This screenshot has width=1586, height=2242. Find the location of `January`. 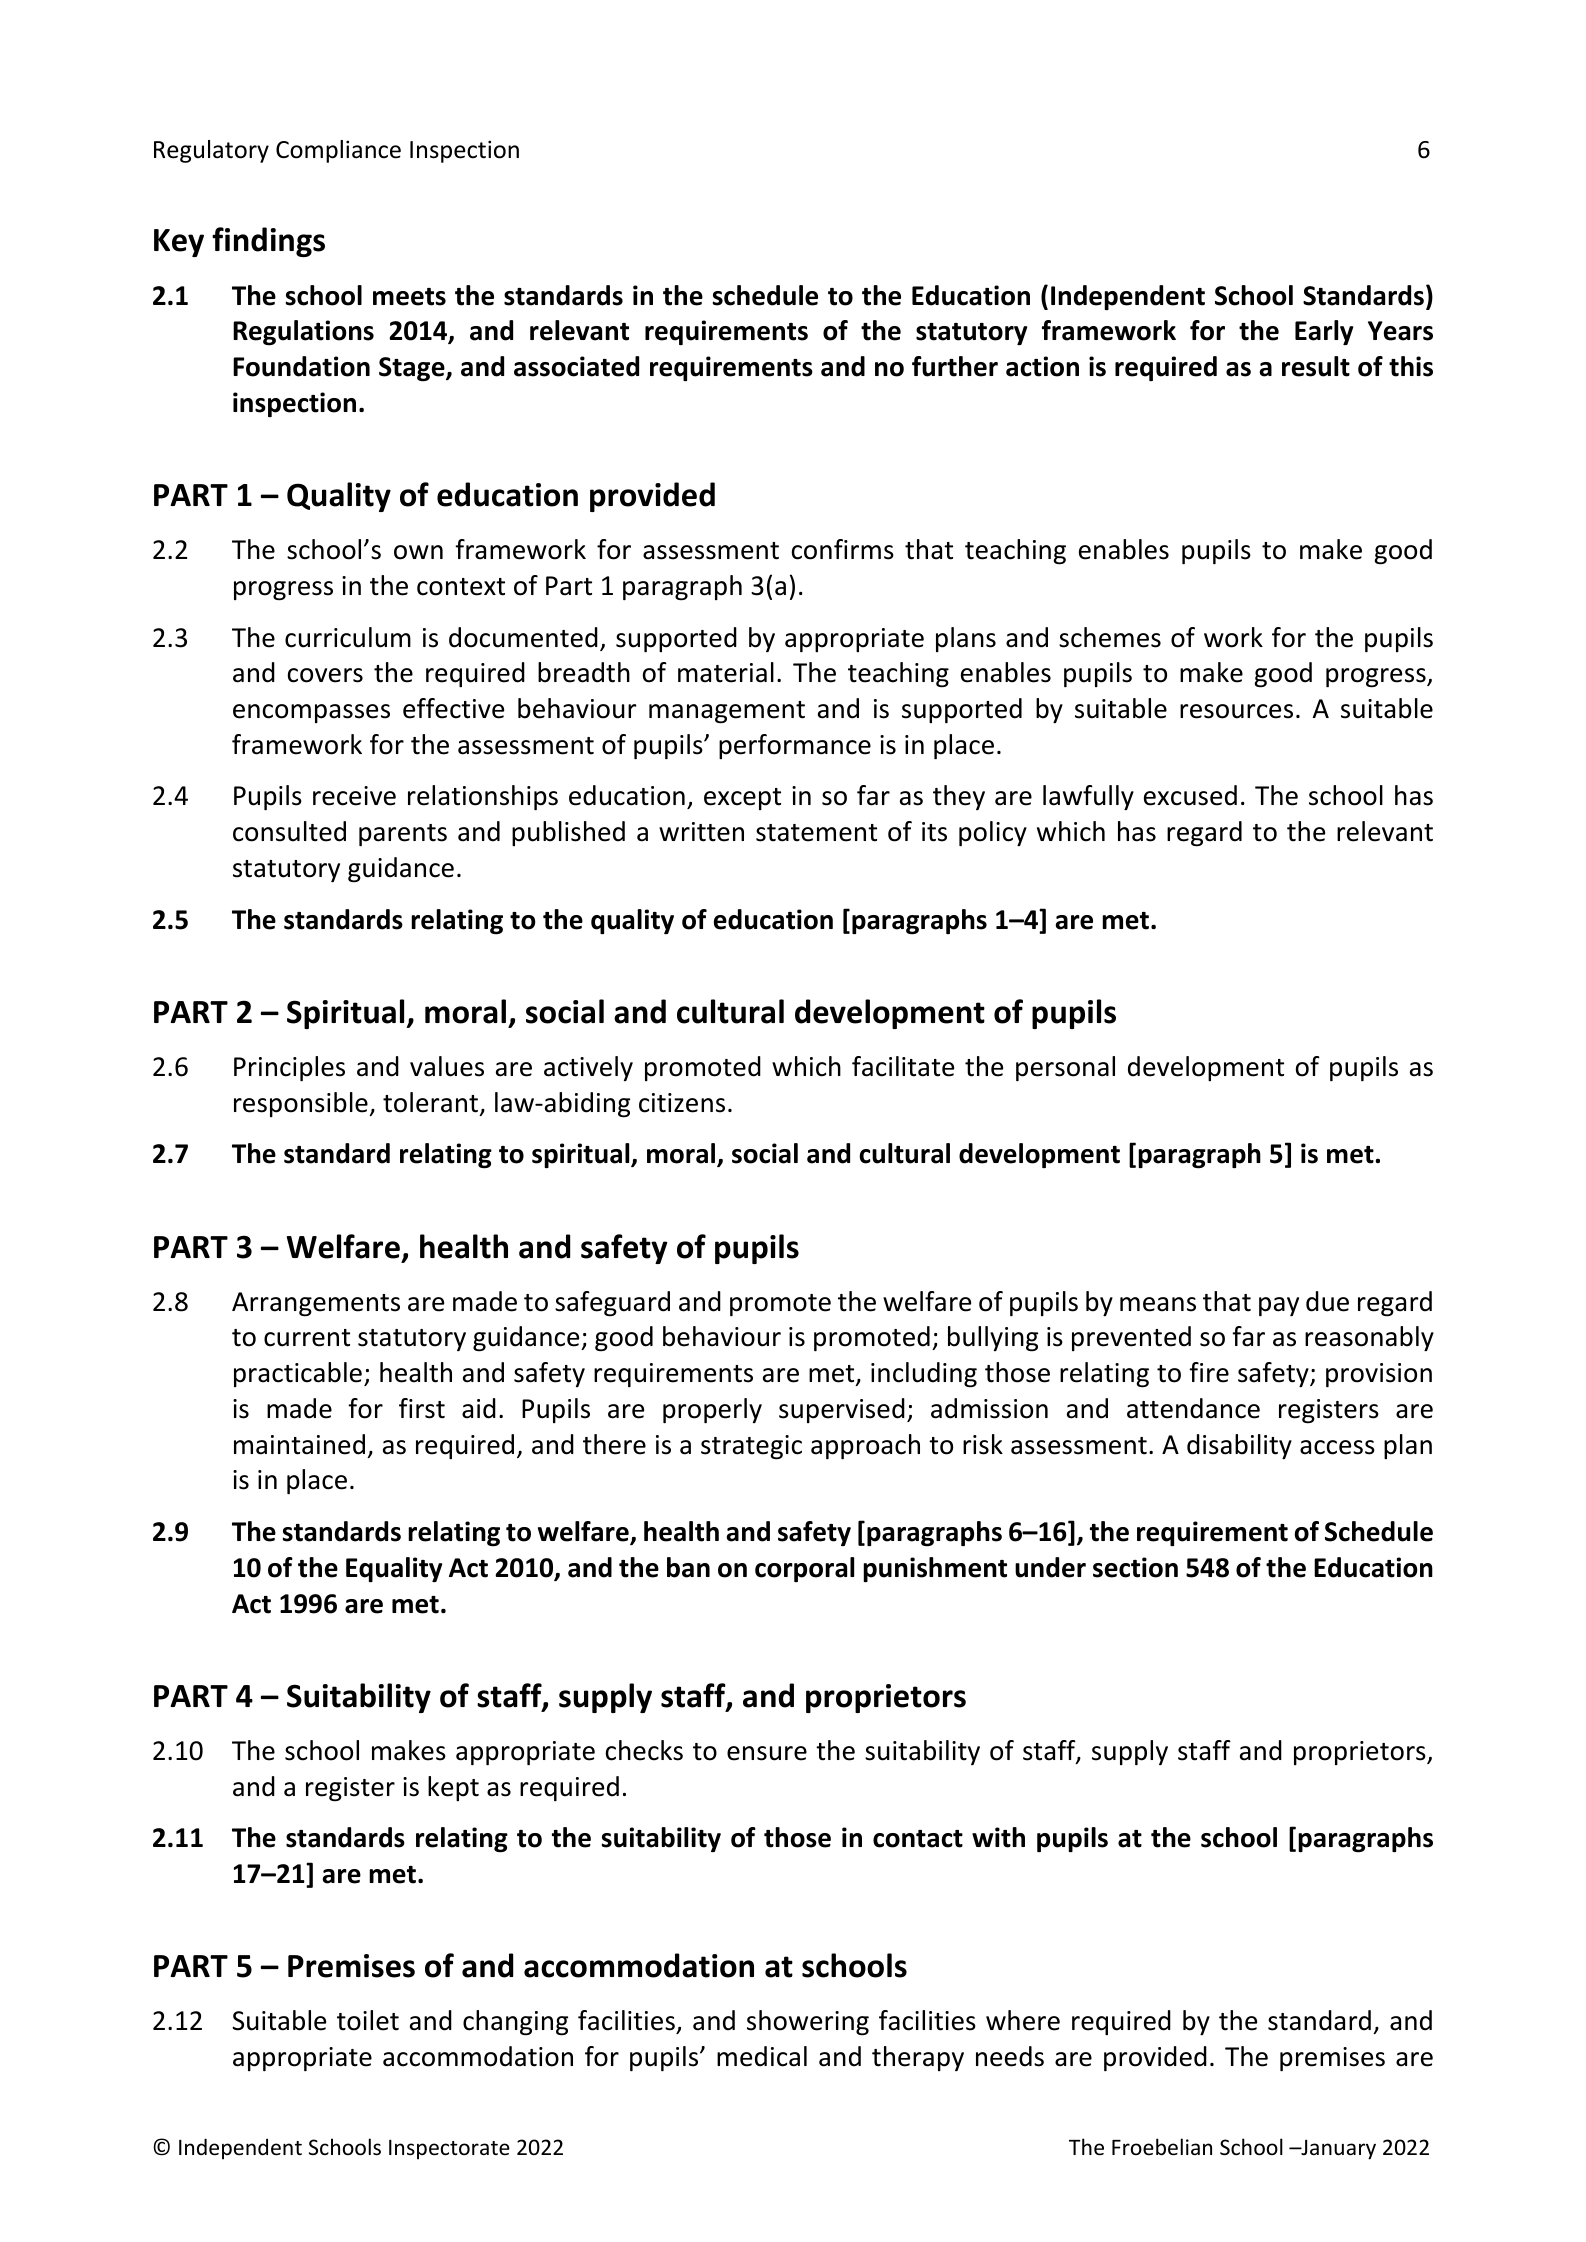

January is located at coordinates (1337, 2150).
